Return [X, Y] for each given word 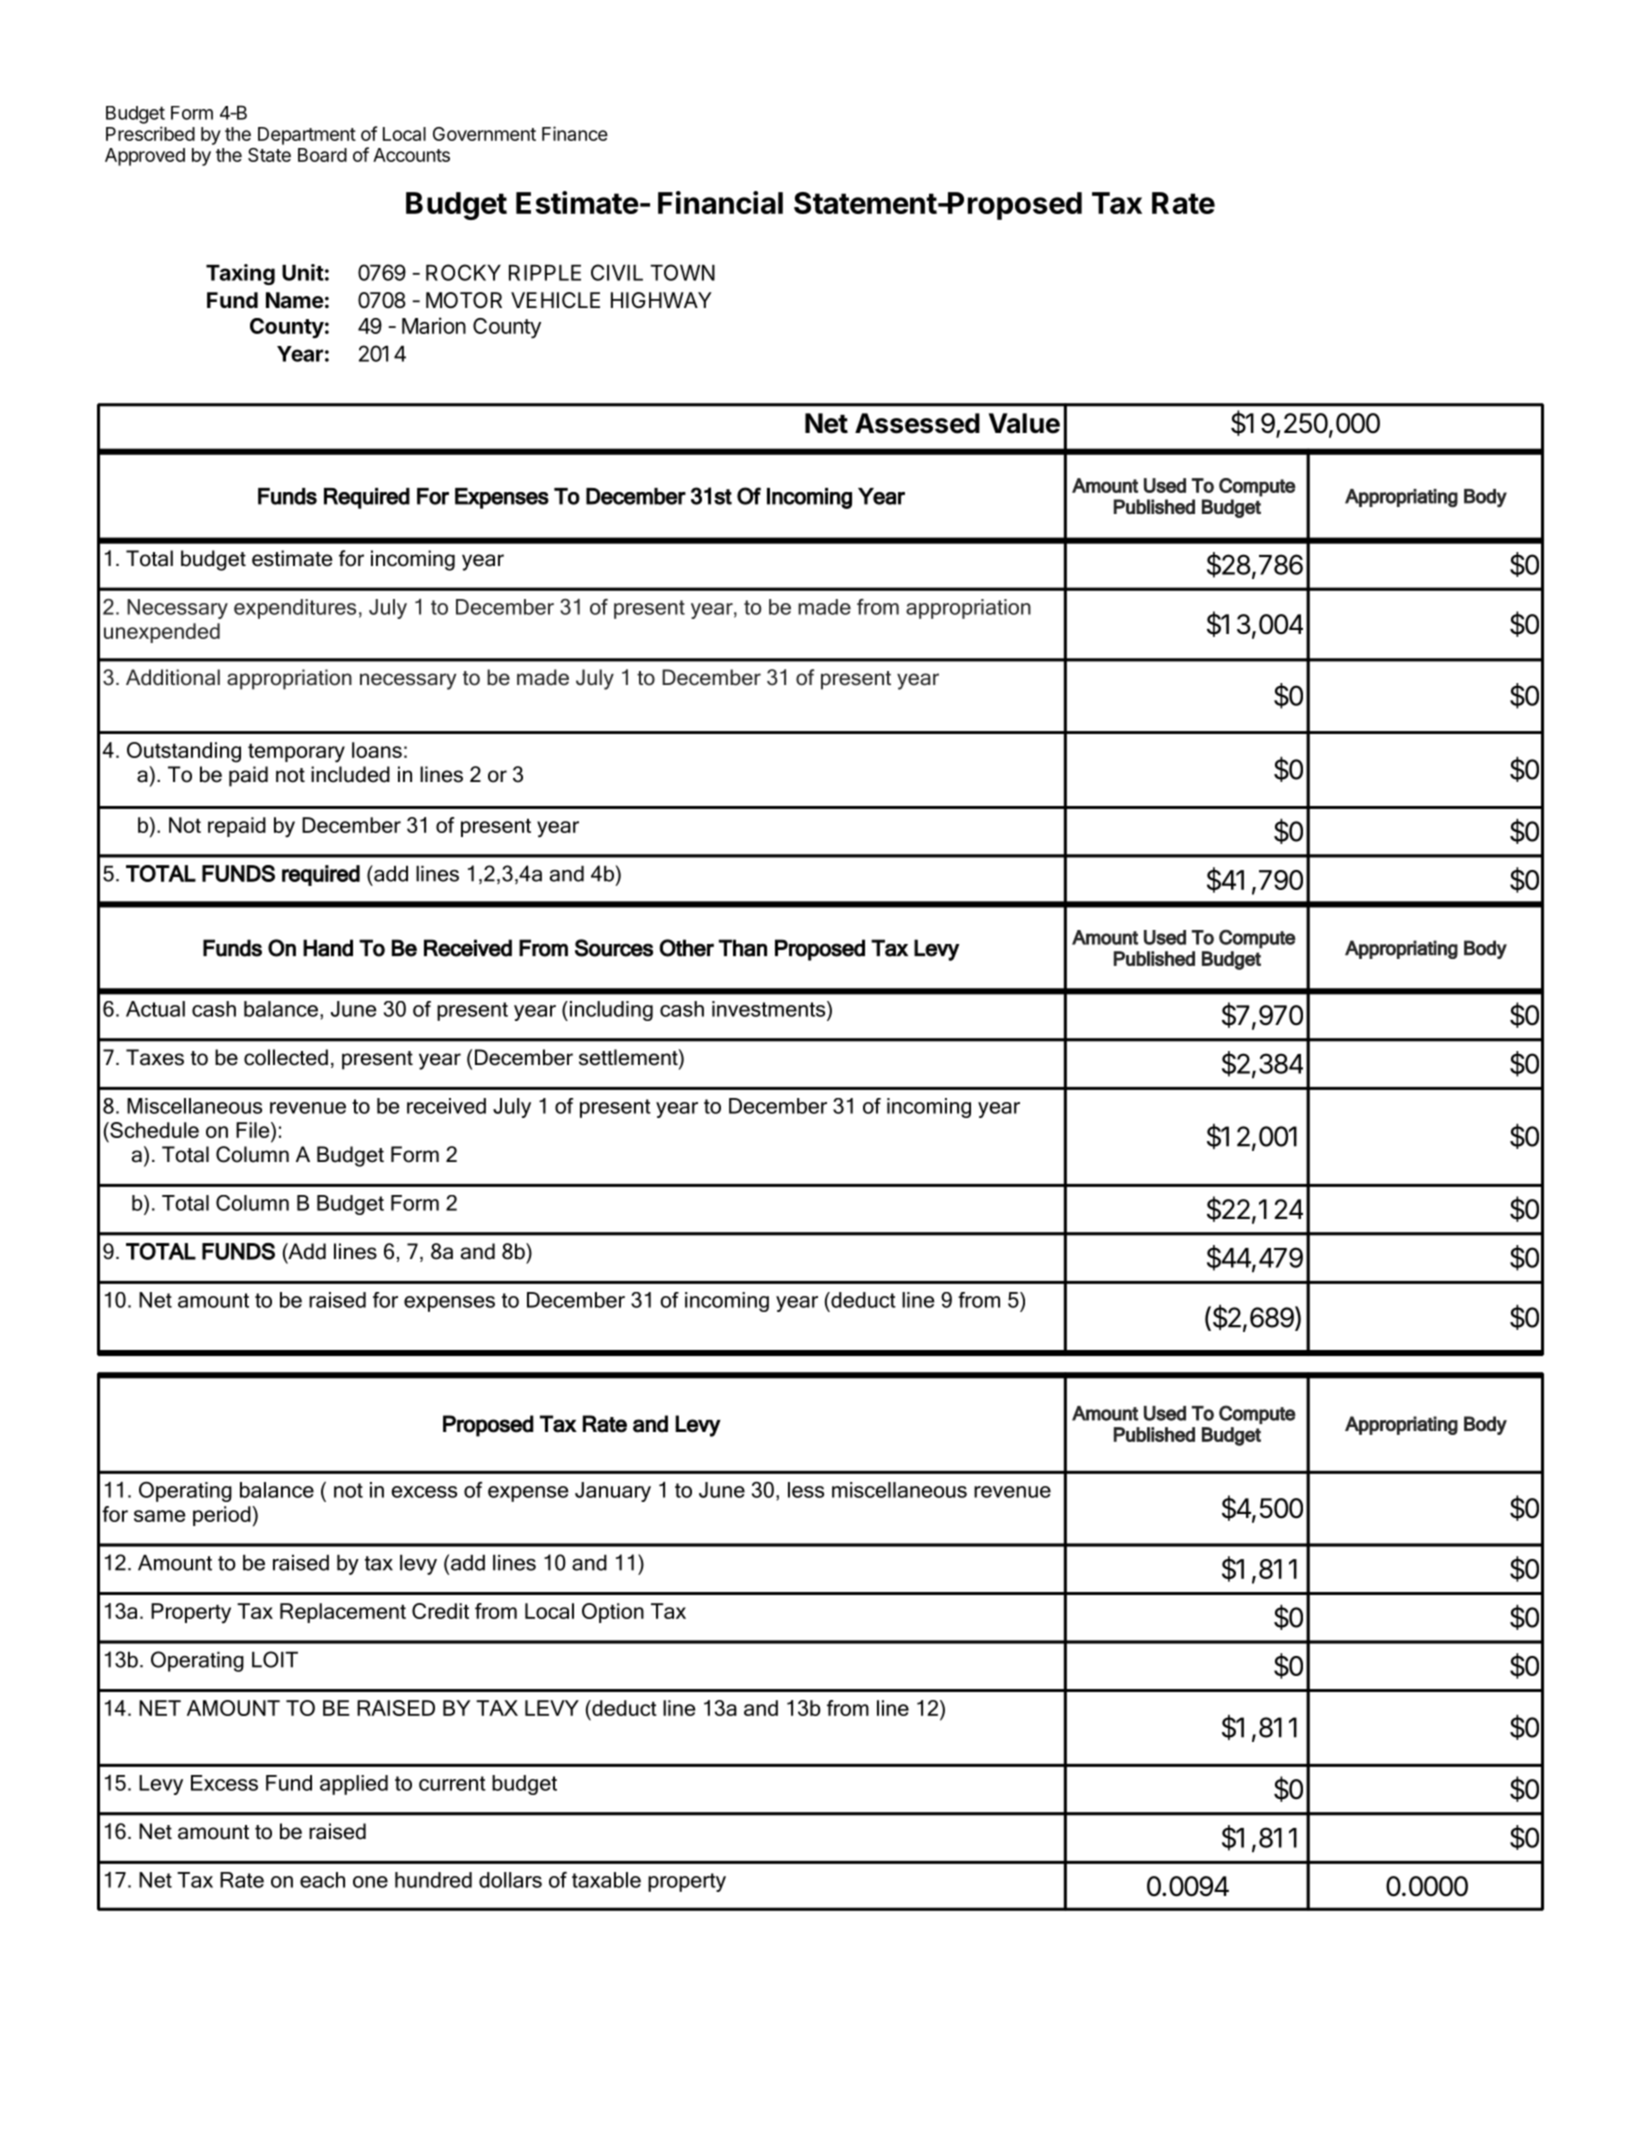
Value [1024, 423]
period [223, 1516]
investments [770, 1009]
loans [377, 750]
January [613, 1492]
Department [307, 136]
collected [286, 1057]
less [806, 1490]
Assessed [917, 423]
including [611, 1011]
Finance [575, 133]
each [322, 1880]
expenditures [295, 609]
